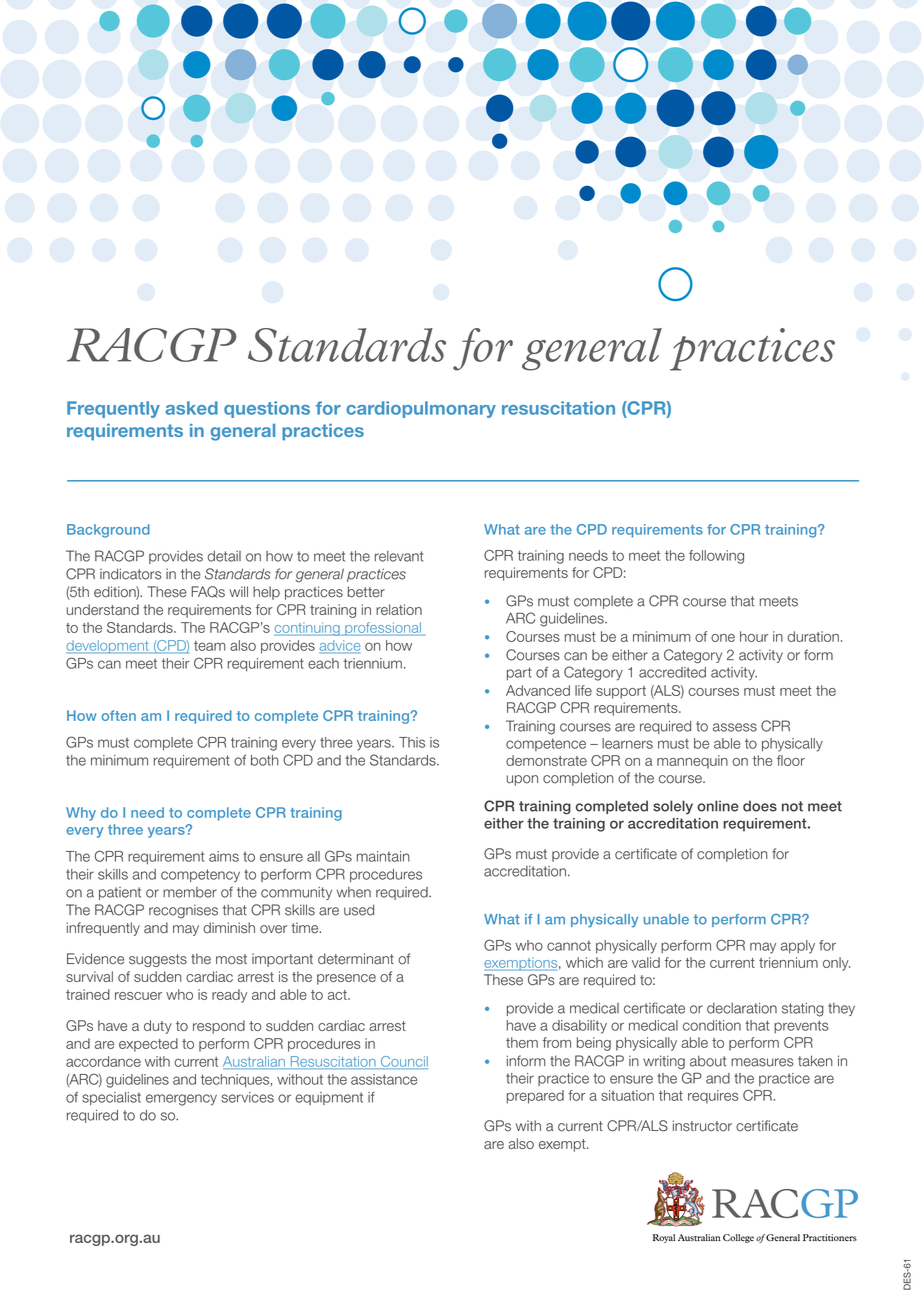  Describe the element at coordinates (569, 945) in the screenshot. I see `cannot` at that location.
